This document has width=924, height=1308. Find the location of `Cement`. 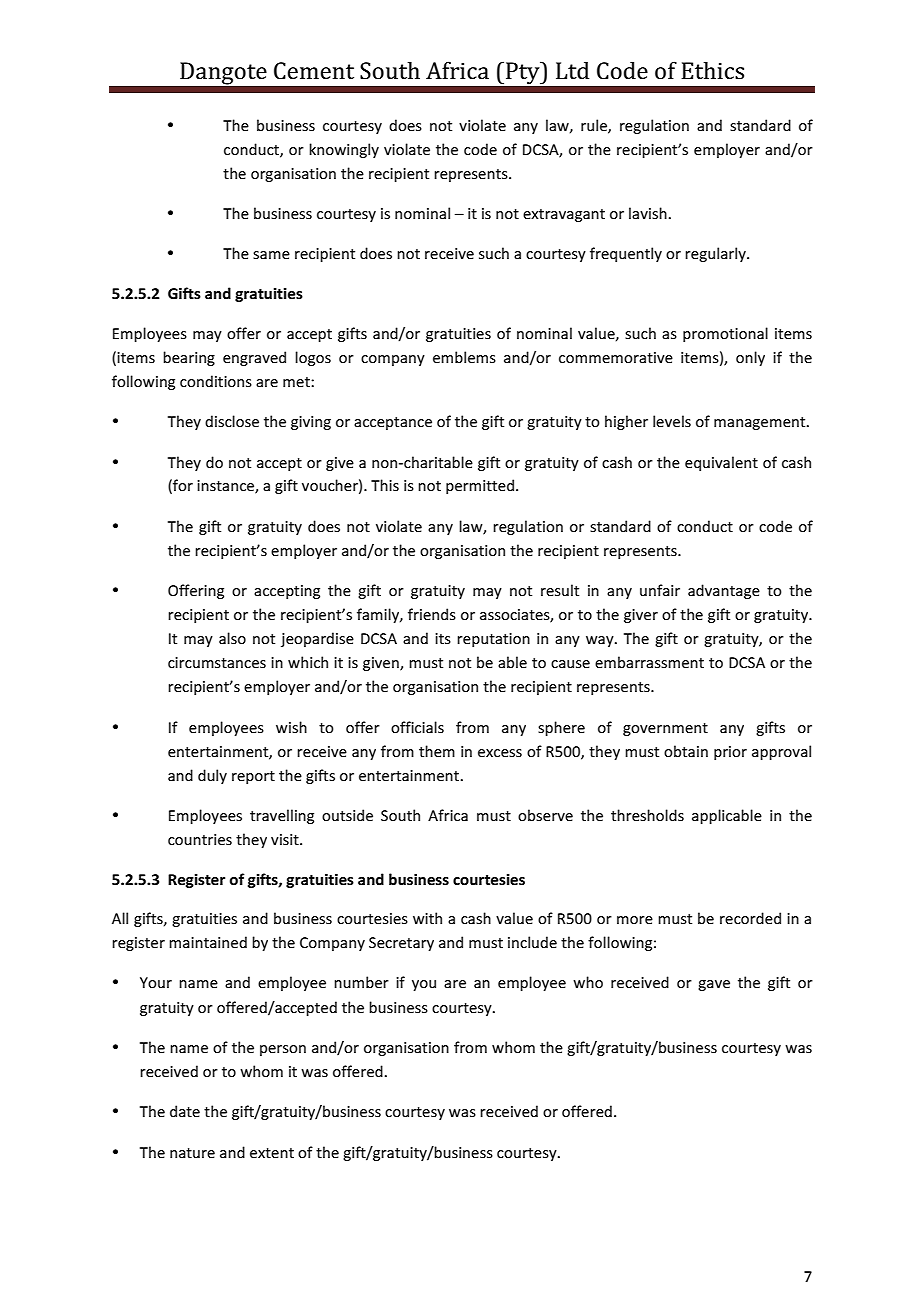

Cement is located at coordinates (314, 71).
